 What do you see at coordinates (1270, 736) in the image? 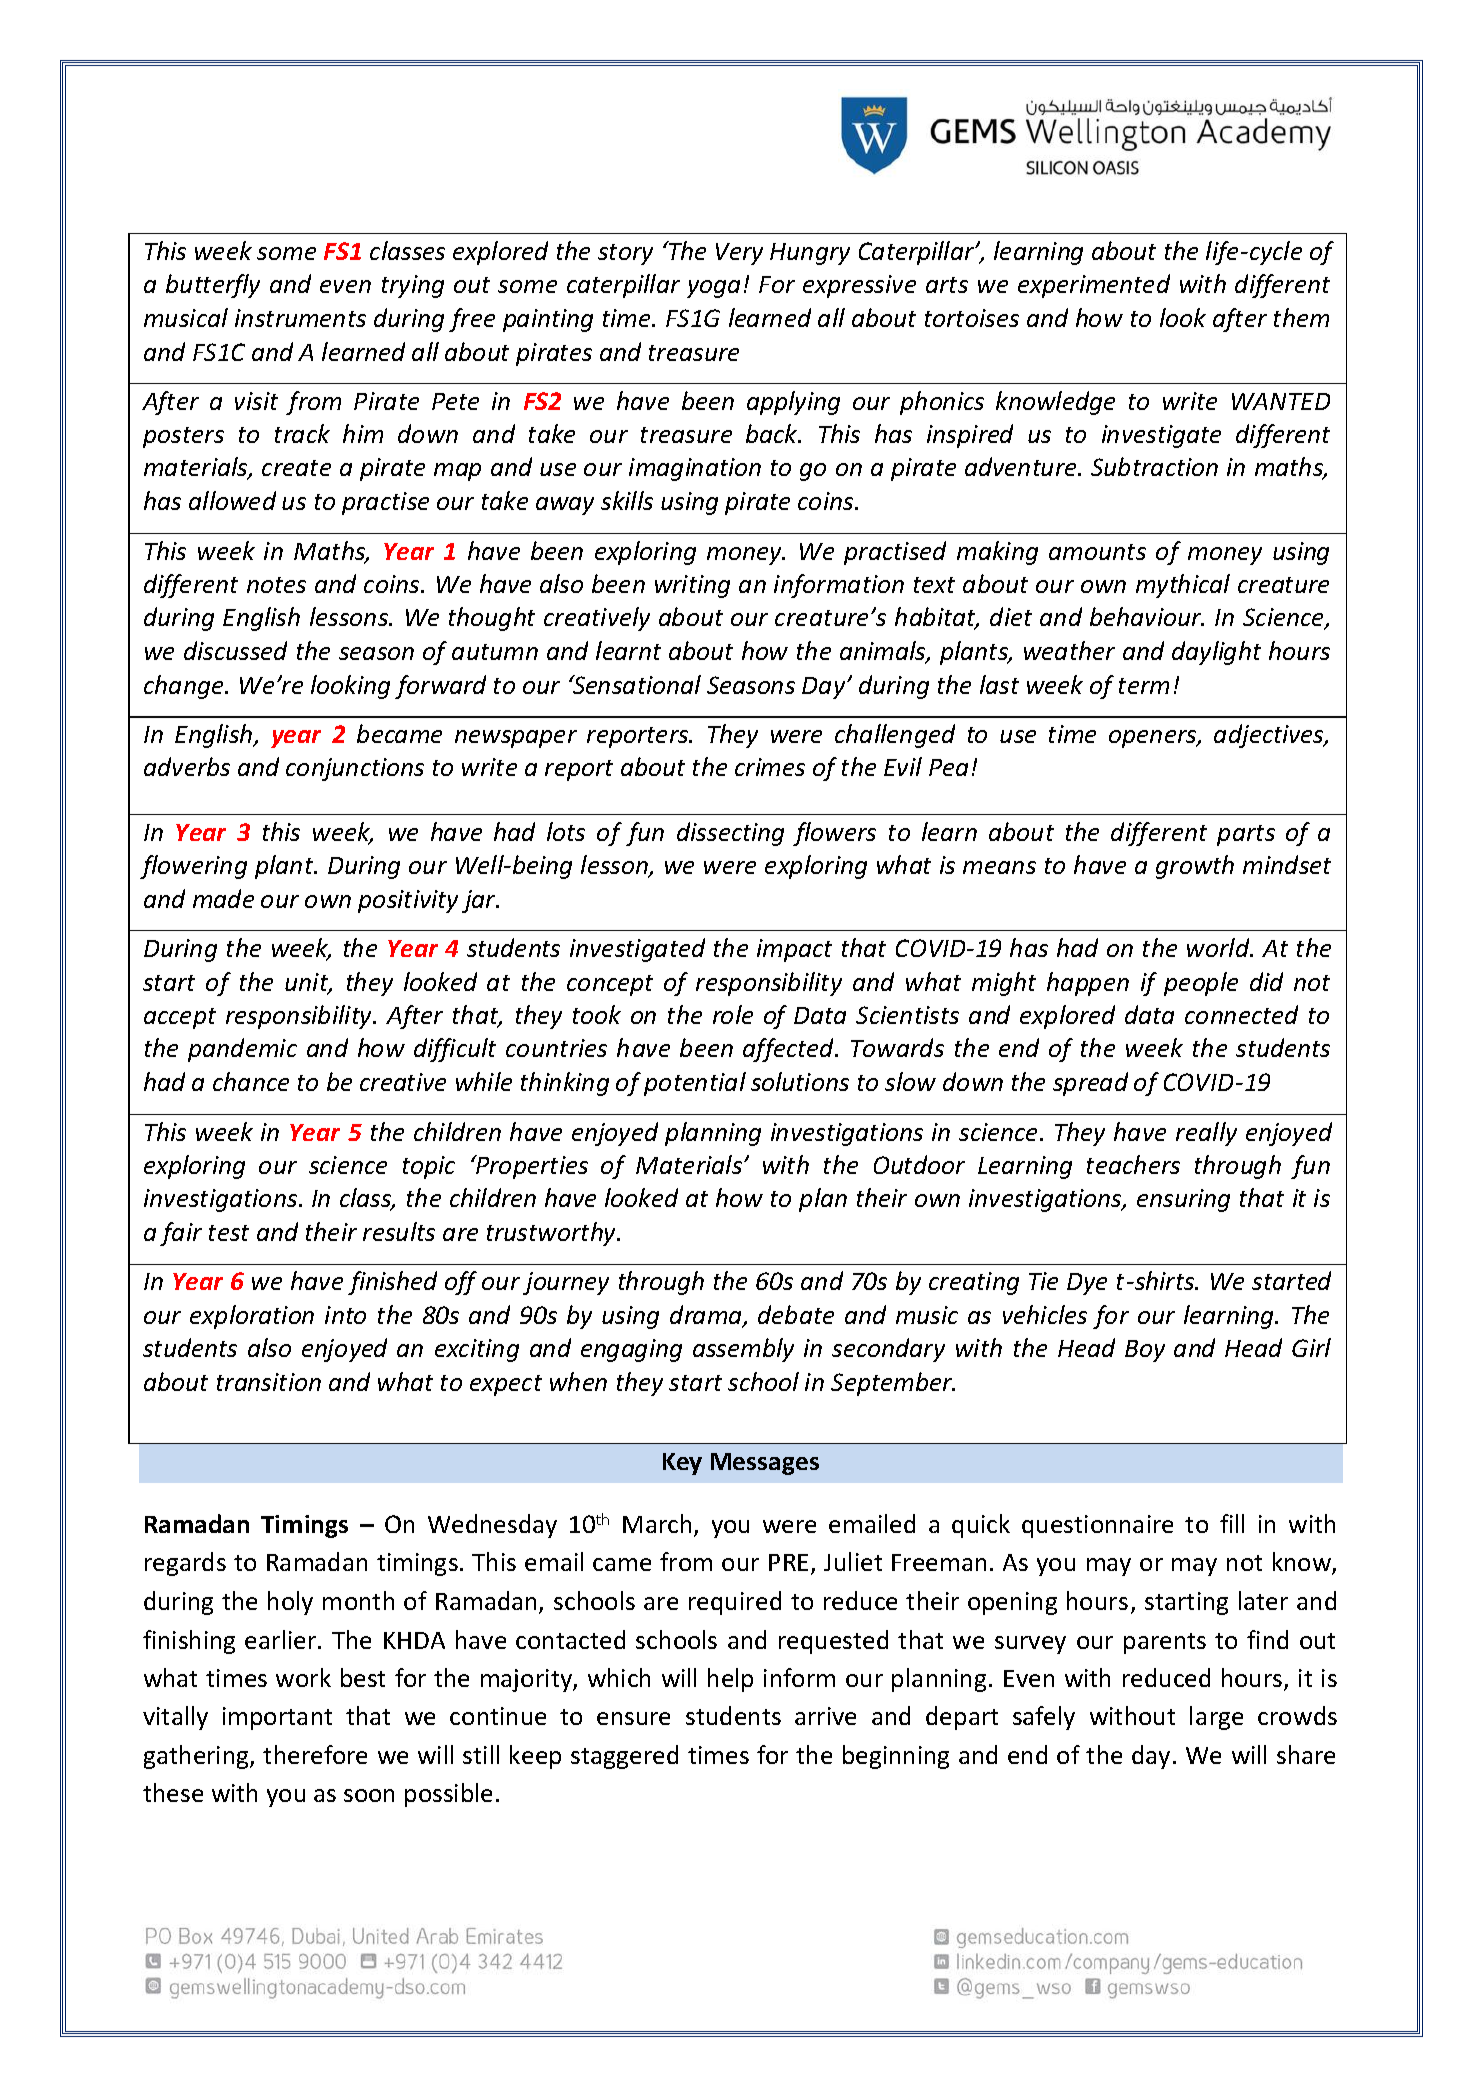
I see `adjectives` at bounding box center [1270, 736].
